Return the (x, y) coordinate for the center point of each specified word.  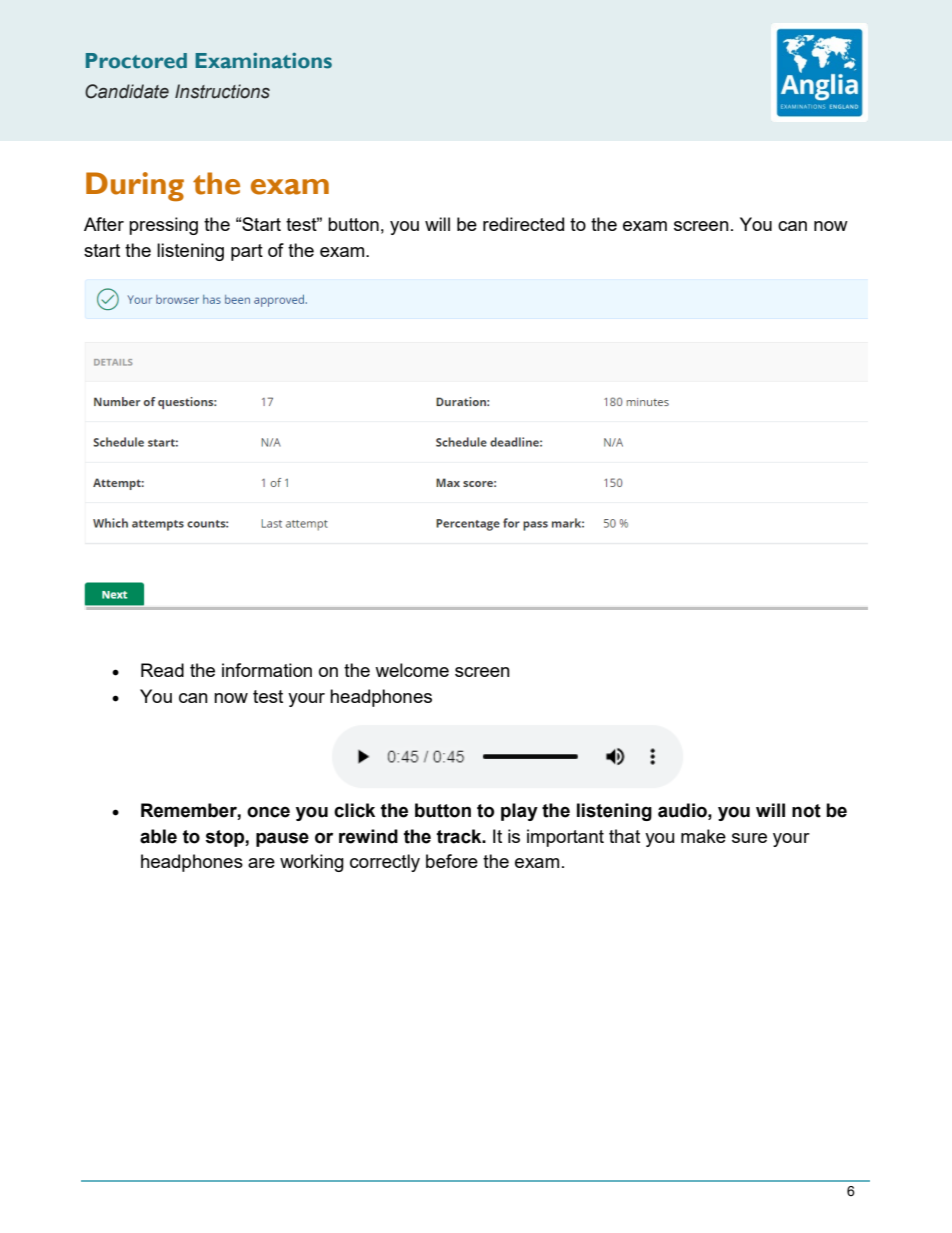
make (703, 836)
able (158, 836)
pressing (163, 226)
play (519, 812)
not (806, 811)
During (135, 187)
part (247, 252)
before (452, 861)
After (104, 224)
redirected (523, 224)
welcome (412, 670)
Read (162, 670)
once (268, 812)
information (267, 670)
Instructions (222, 91)
